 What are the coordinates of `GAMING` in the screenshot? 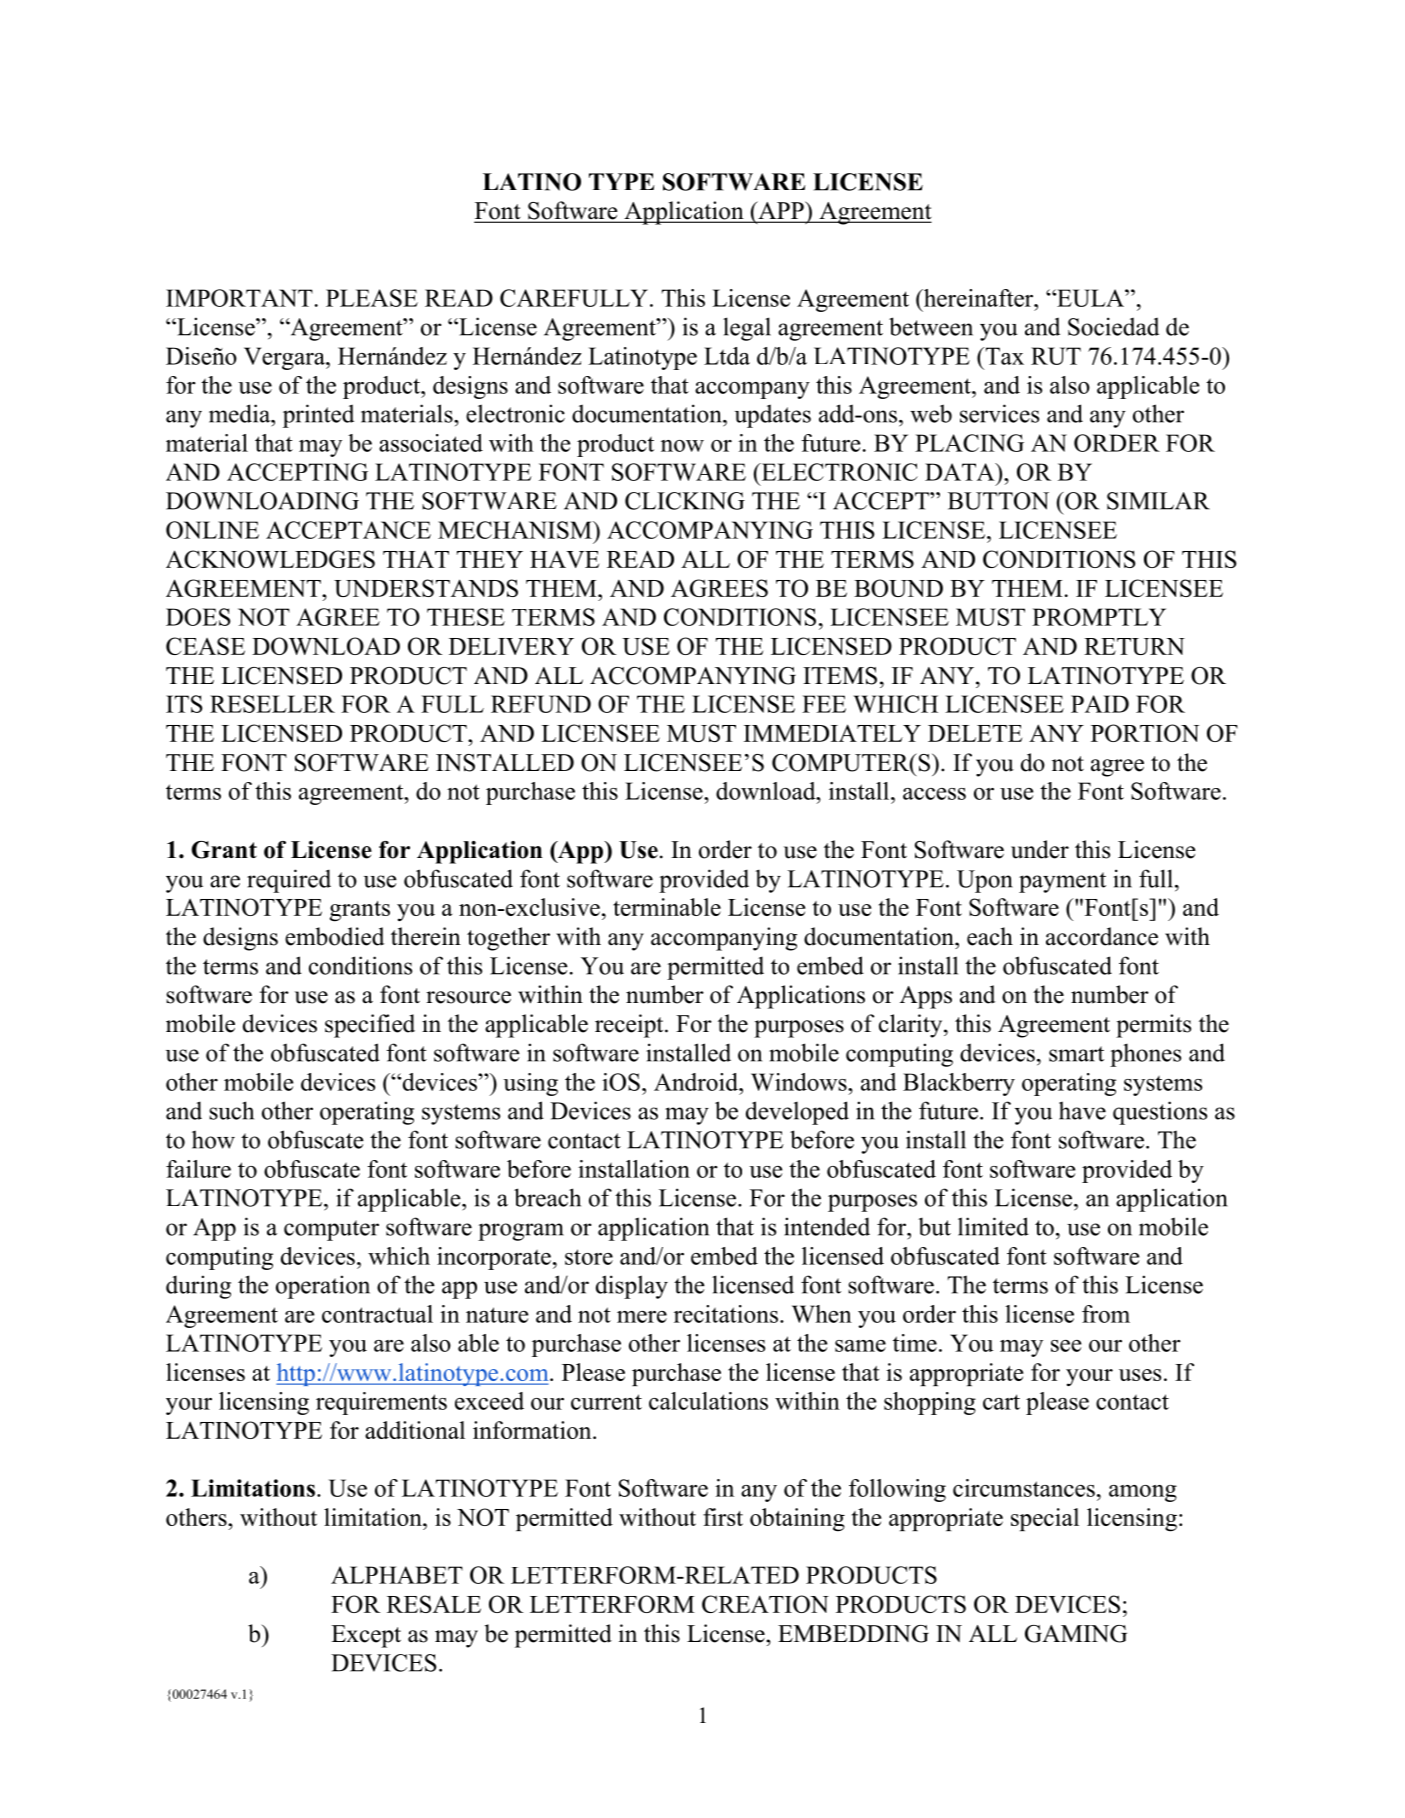 It's located at (1076, 1634).
